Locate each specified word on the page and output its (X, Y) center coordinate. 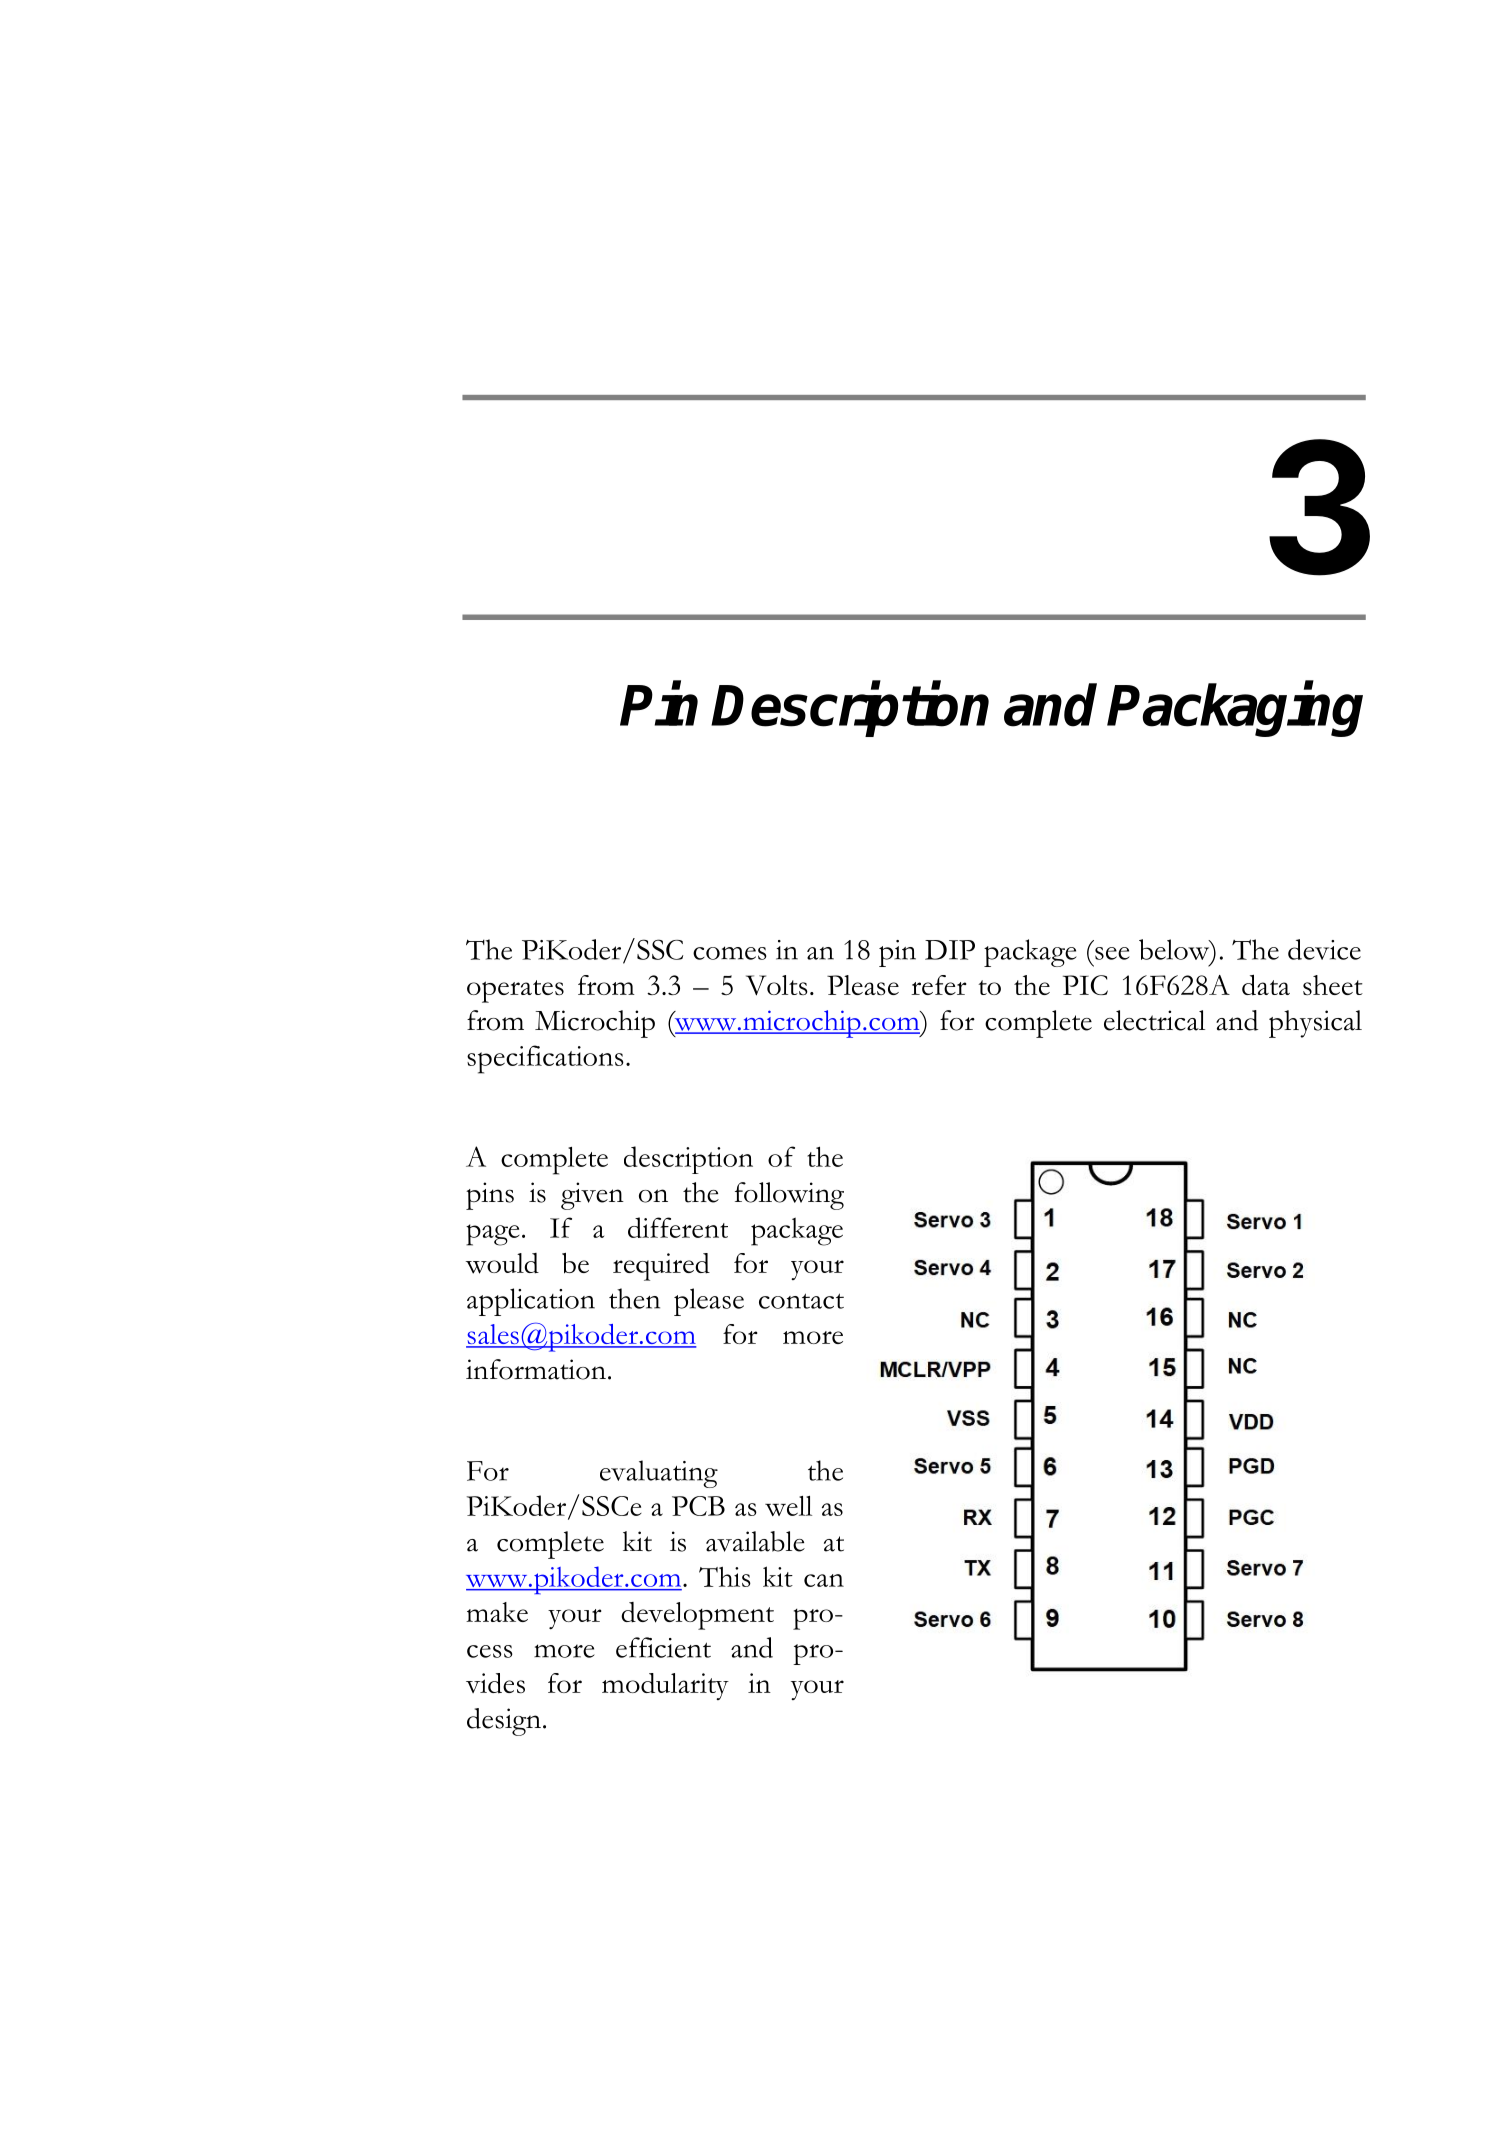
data (1266, 985)
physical (1315, 1024)
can (824, 1580)
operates (515, 991)
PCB (698, 1506)
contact (801, 1301)
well (788, 1506)
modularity (665, 1686)
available (755, 1541)
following (789, 1196)
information (536, 1369)
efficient (663, 1647)
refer (939, 985)
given (592, 1196)
